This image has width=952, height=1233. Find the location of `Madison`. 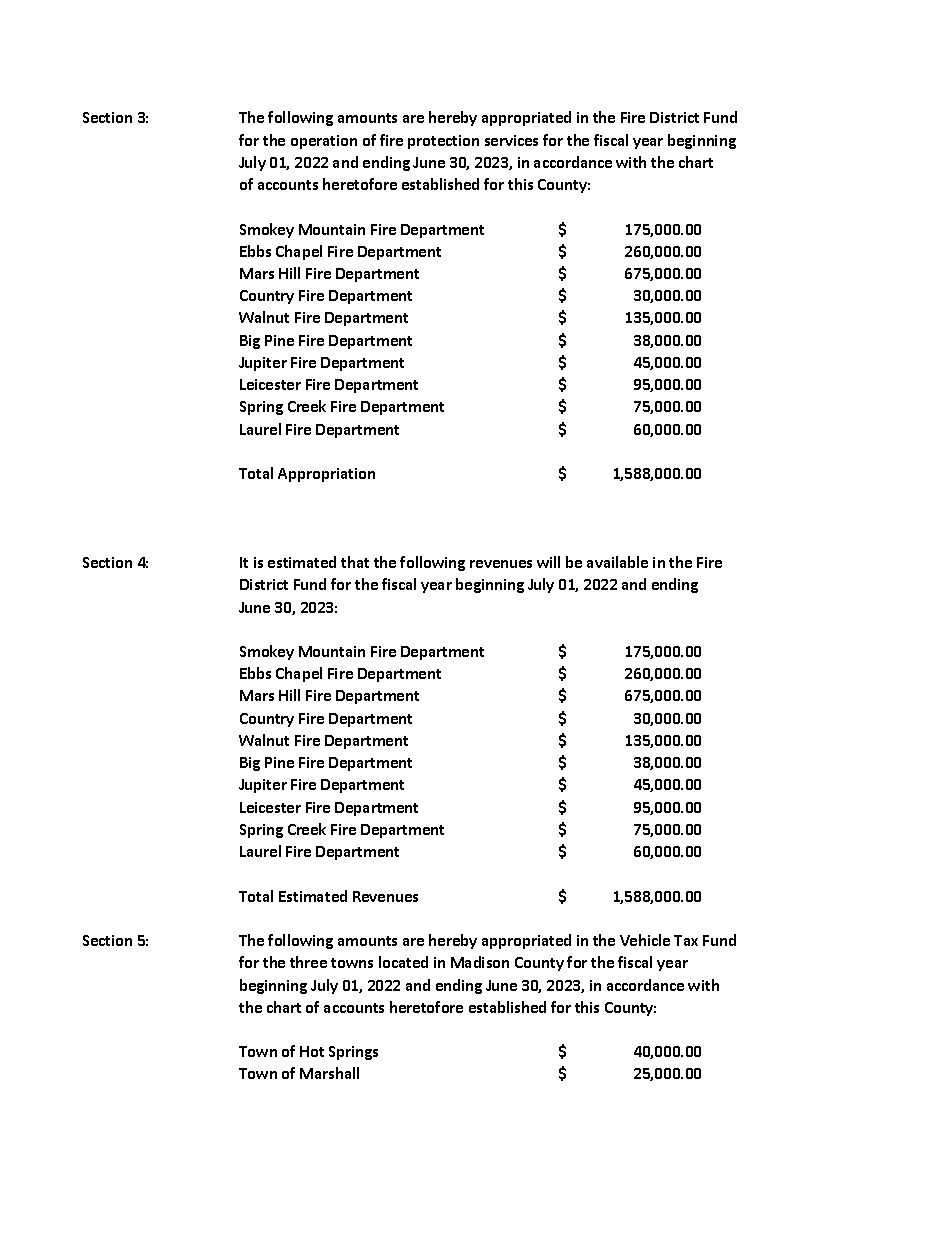

Madison is located at coordinates (480, 962).
